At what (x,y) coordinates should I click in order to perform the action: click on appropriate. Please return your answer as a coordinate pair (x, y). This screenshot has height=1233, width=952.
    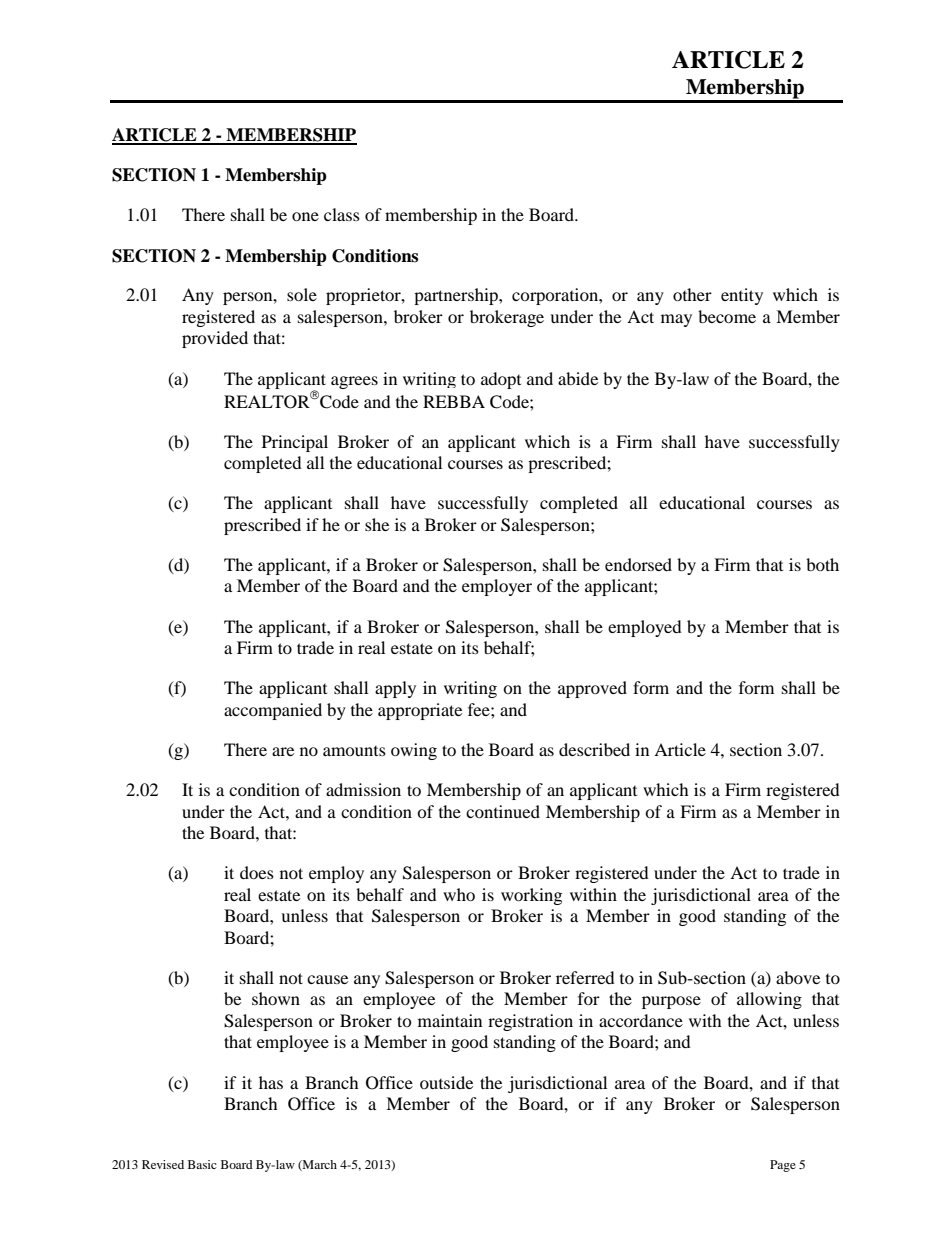
    Looking at the image, I should click on (420, 711).
